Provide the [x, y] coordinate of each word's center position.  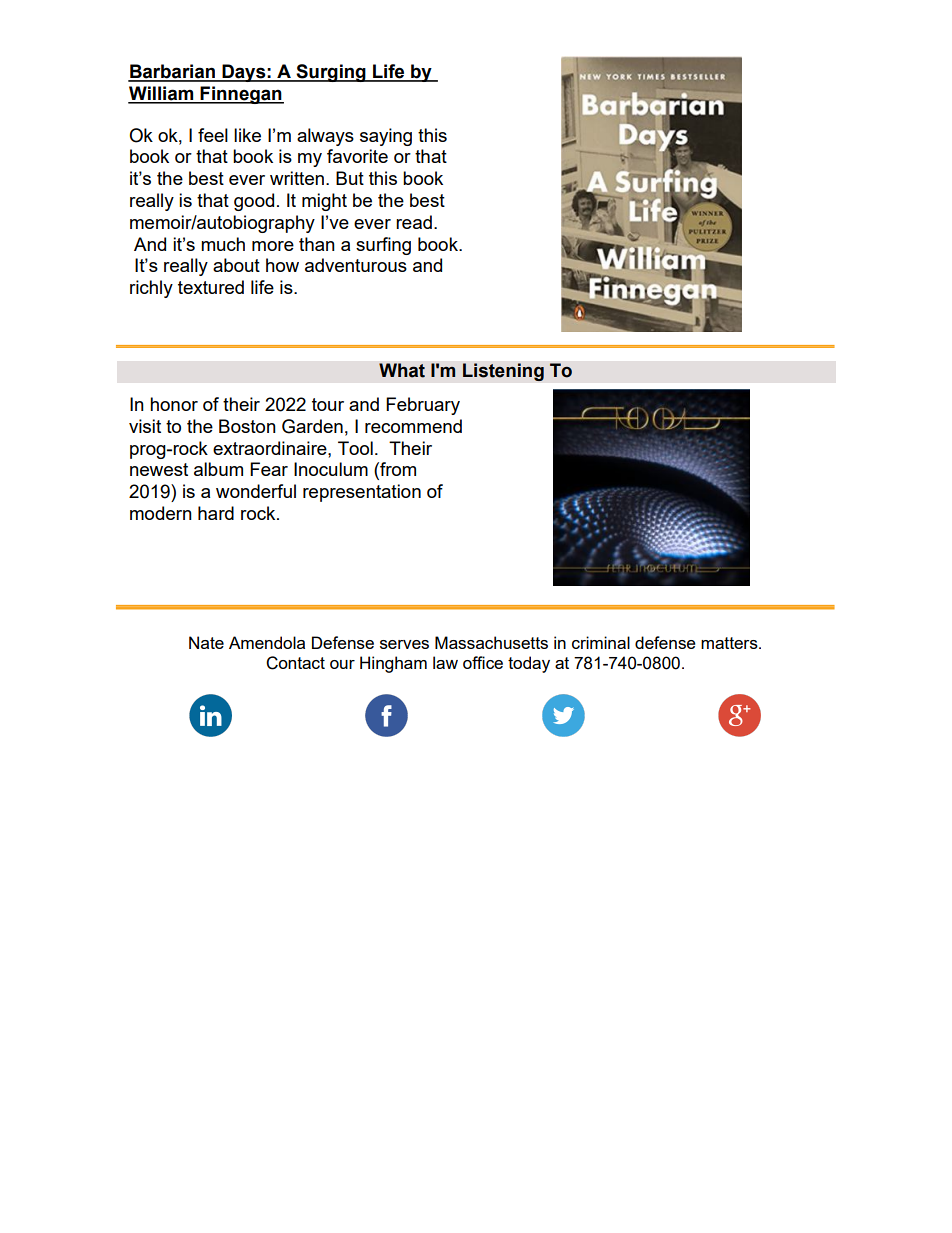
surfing [383, 246]
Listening [503, 372]
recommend [413, 426]
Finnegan [241, 95]
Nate [206, 642]
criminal [601, 642]
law [445, 662]
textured [211, 287]
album [218, 469]
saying [386, 137]
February [423, 406]
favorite [357, 156]
